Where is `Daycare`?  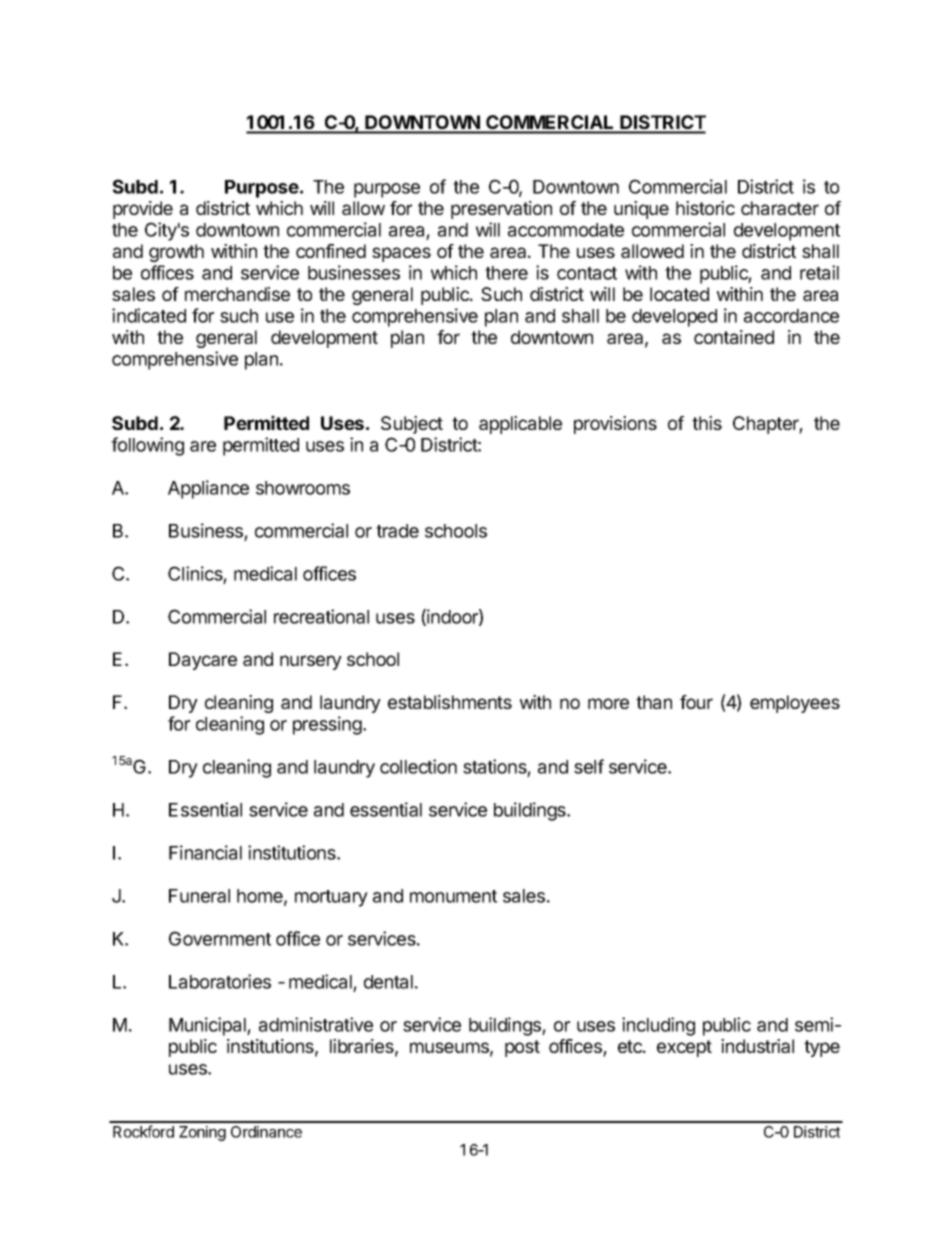
Daycare is located at coordinates (203, 661).
